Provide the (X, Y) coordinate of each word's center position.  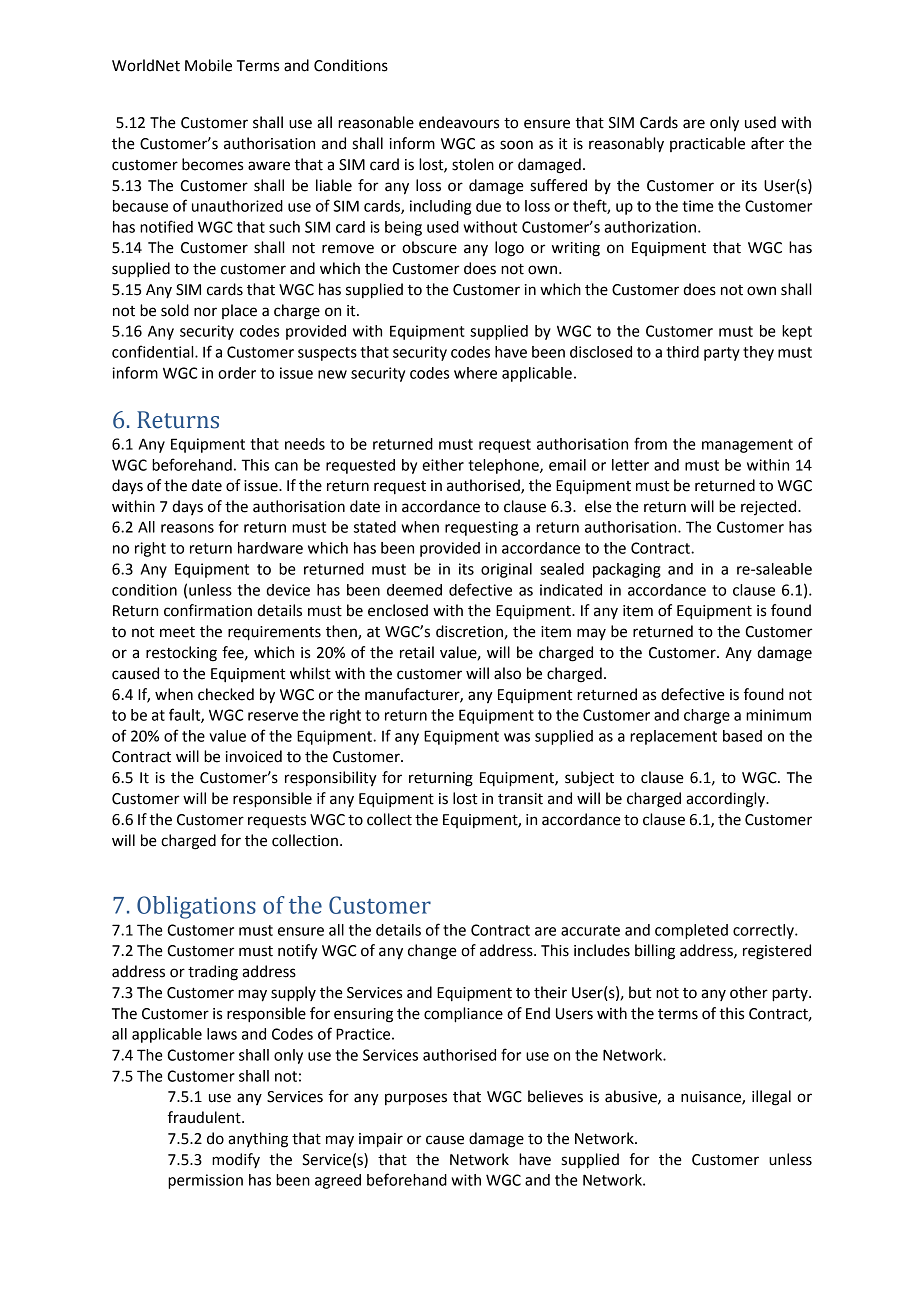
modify (236, 1160)
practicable (707, 144)
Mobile (208, 65)
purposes (416, 1099)
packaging (627, 570)
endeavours (459, 122)
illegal (771, 1098)
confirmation (208, 610)
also (507, 673)
